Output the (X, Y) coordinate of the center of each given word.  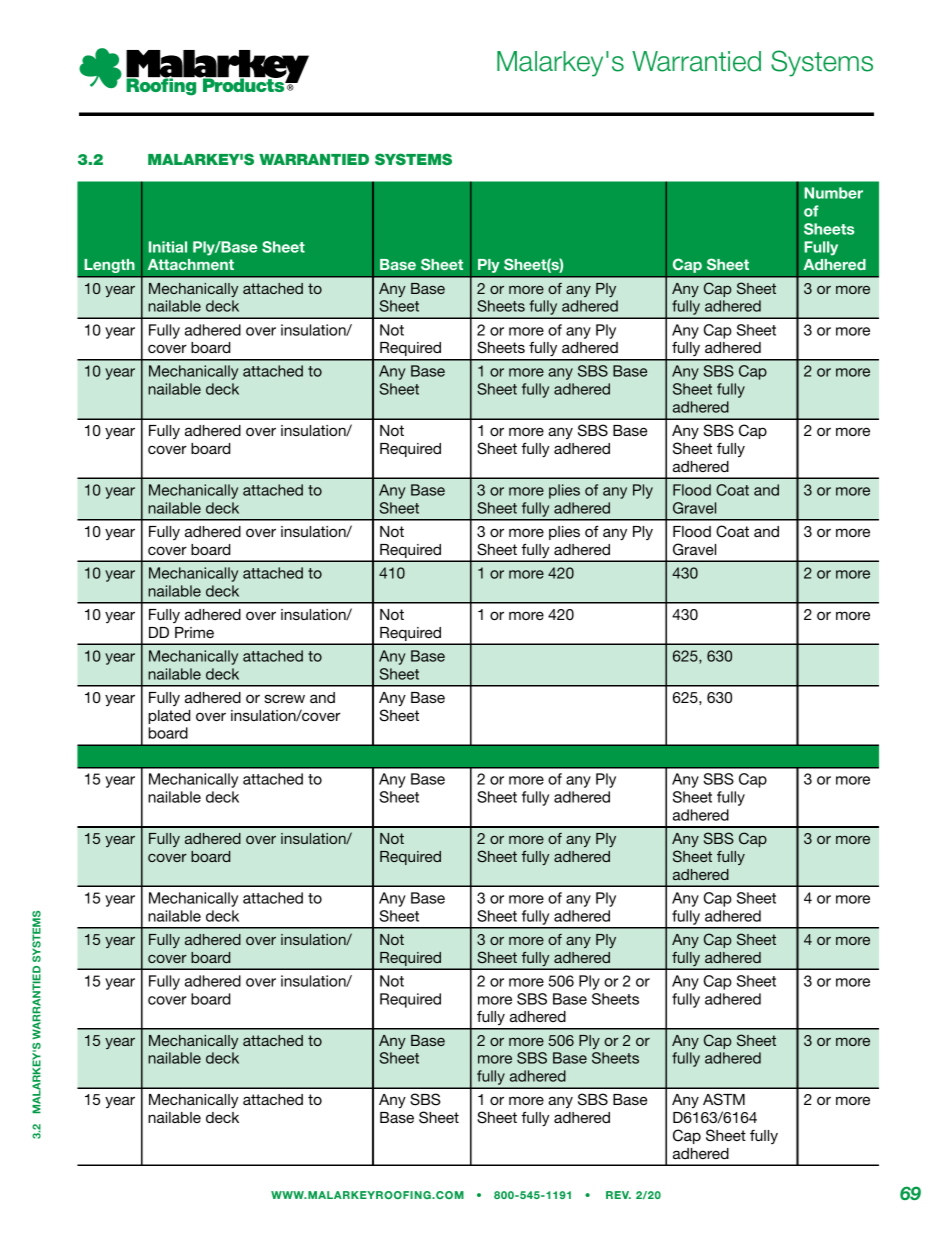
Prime (194, 632)
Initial (168, 247)
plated (169, 717)
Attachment (191, 264)
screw (285, 698)
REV (618, 1195)
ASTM (724, 1099)
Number (833, 193)
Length (109, 266)
